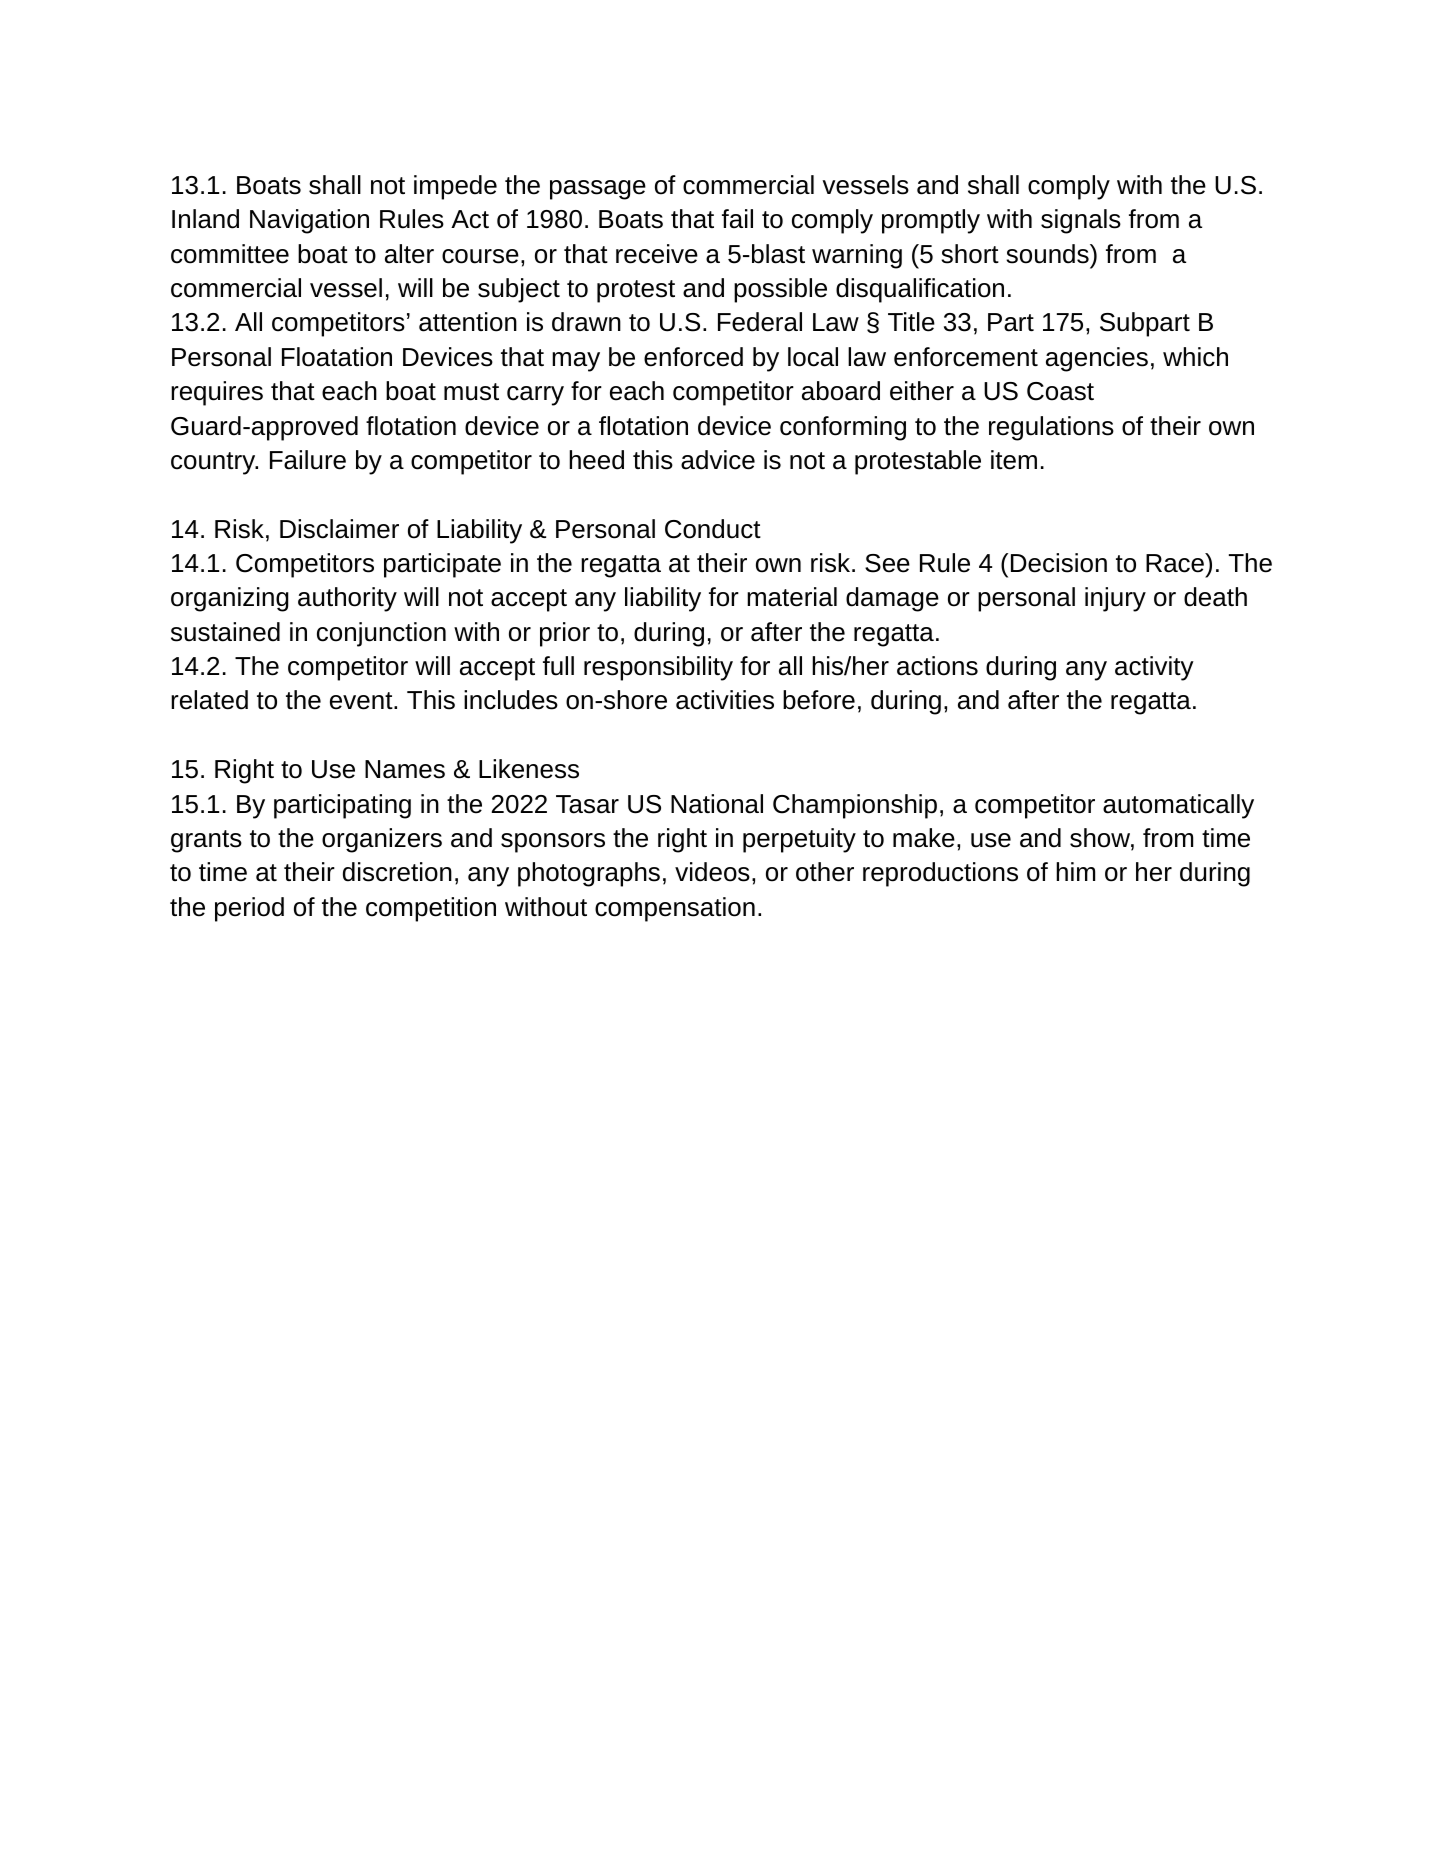 This screenshot has width=1446, height=1871. Describe the element at coordinates (598, 190) in the screenshot. I see `passage` at that location.
